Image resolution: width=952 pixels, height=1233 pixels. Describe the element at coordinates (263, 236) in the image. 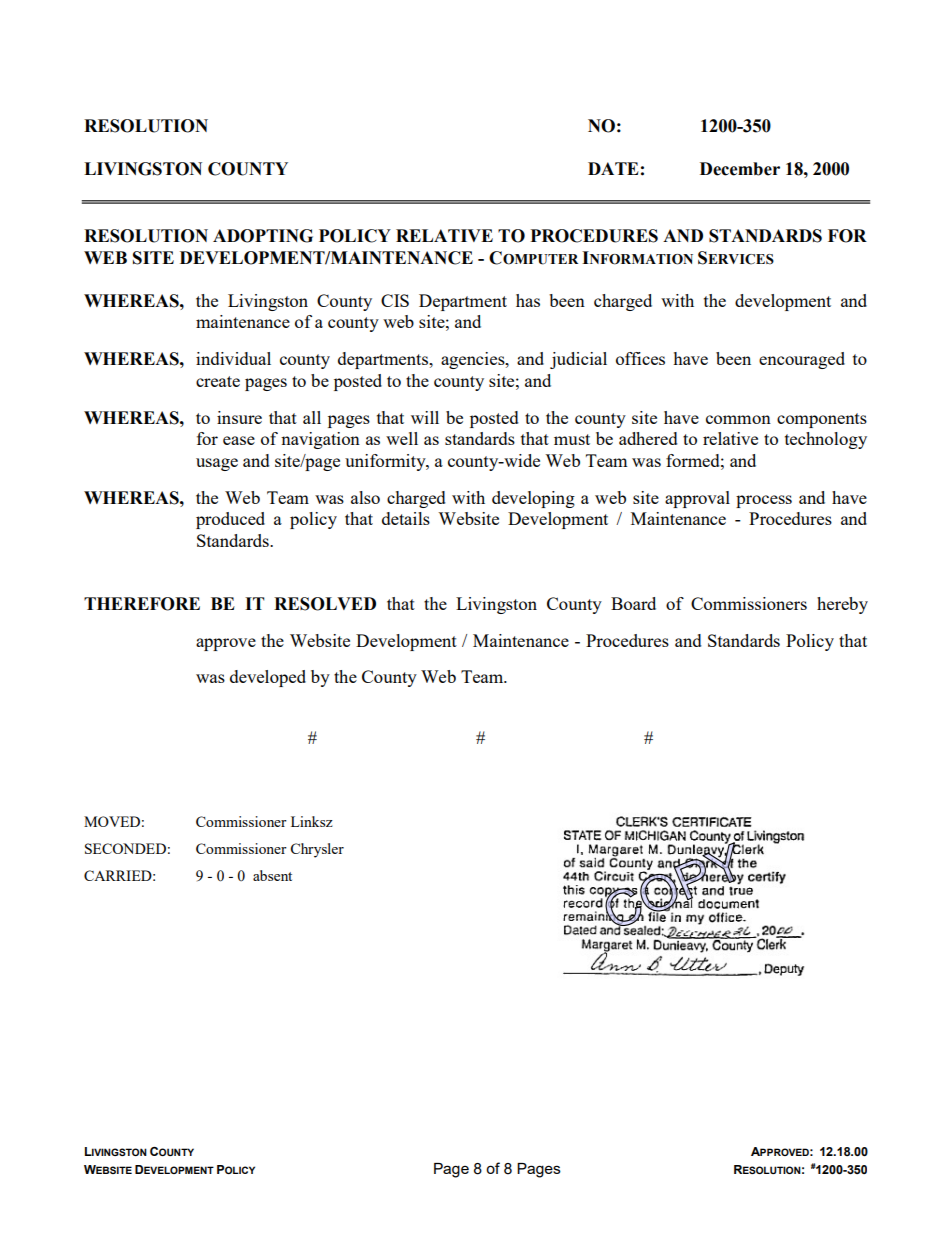

I see `ADOPTING` at that location.
